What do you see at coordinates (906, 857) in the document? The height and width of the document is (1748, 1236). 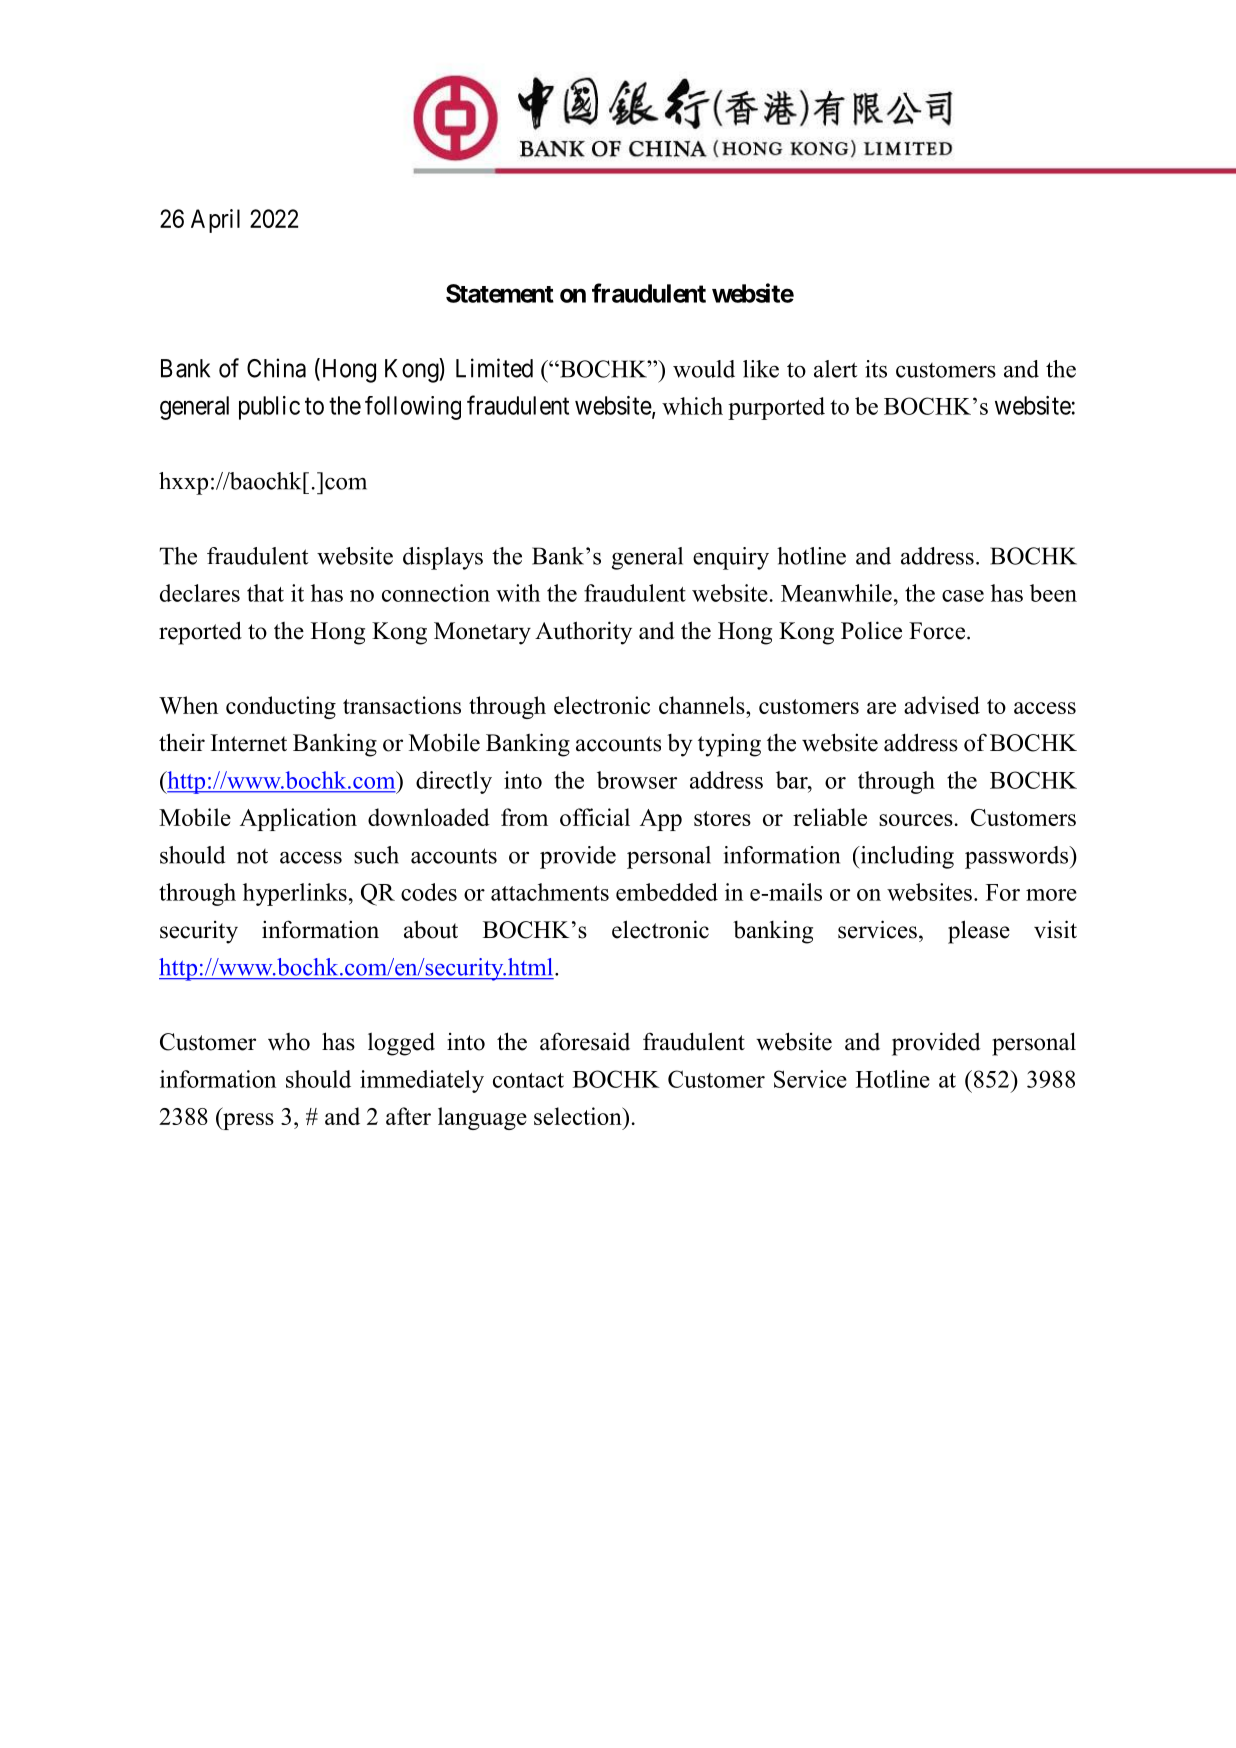 I see `including` at bounding box center [906, 857].
